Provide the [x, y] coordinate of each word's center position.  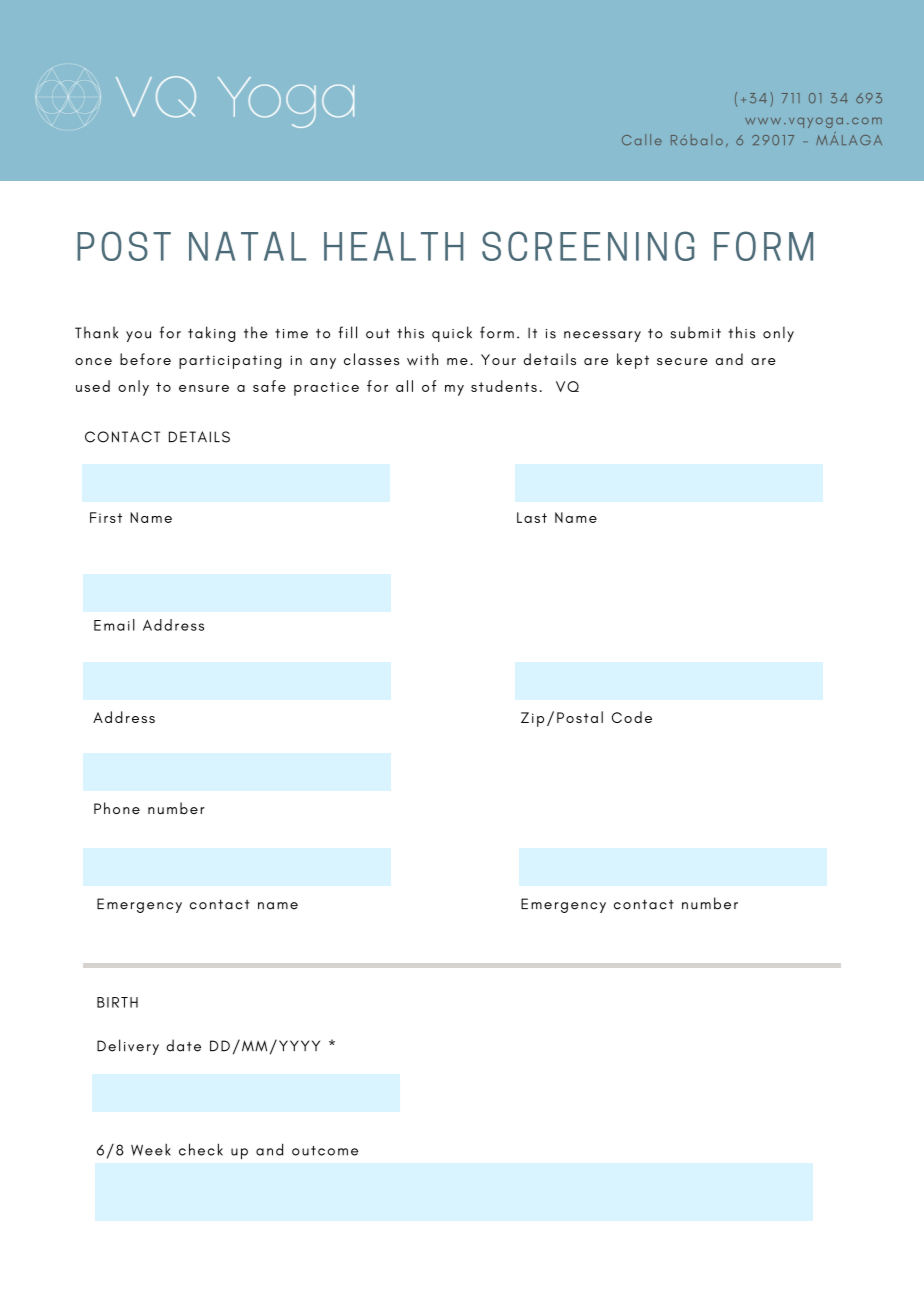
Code [632, 717]
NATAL [247, 246]
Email [114, 625]
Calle [642, 139]
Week [151, 1149]
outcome [325, 1151]
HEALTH [393, 246]
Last [532, 517]
